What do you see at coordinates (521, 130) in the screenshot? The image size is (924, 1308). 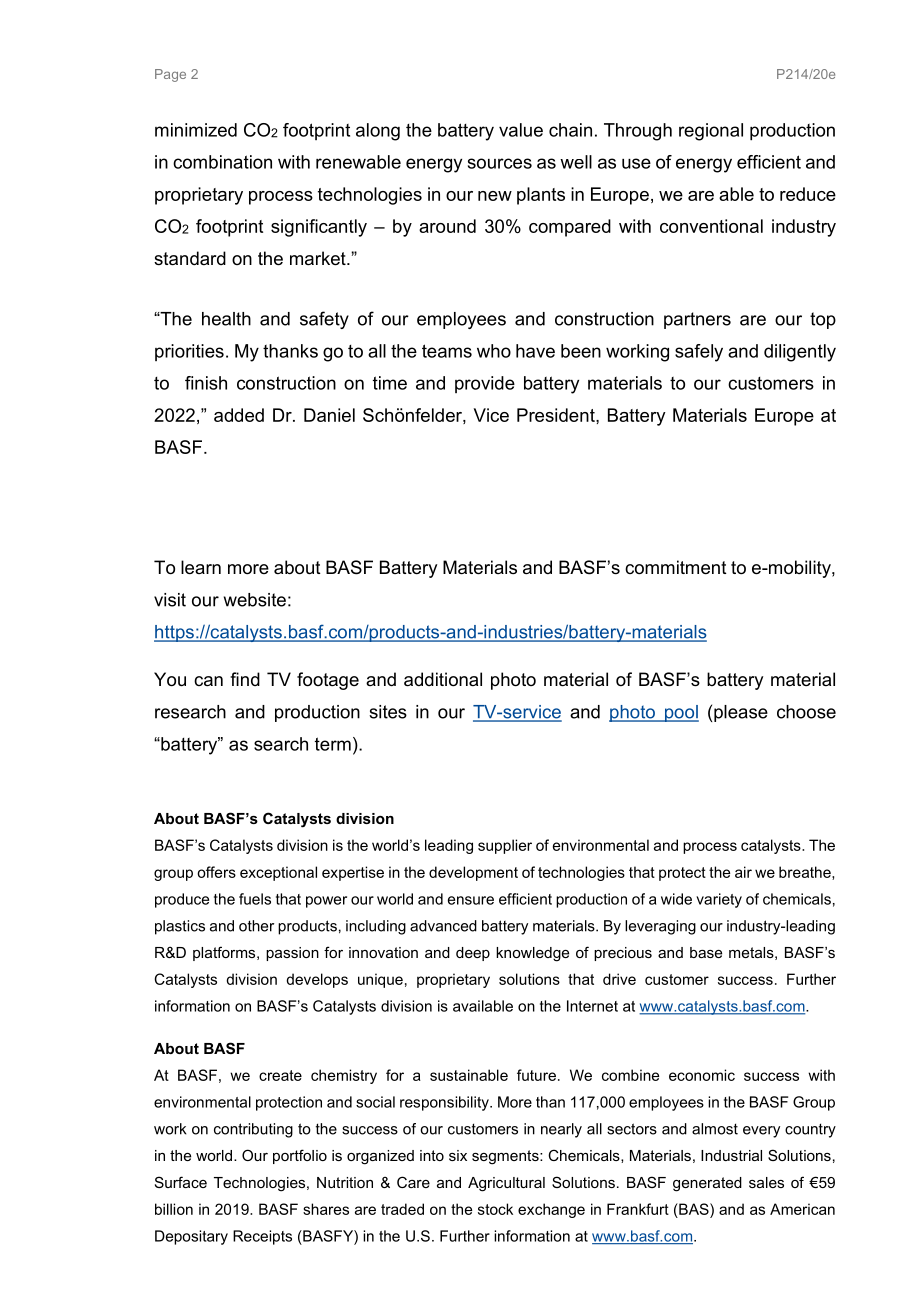 I see `value` at bounding box center [521, 130].
